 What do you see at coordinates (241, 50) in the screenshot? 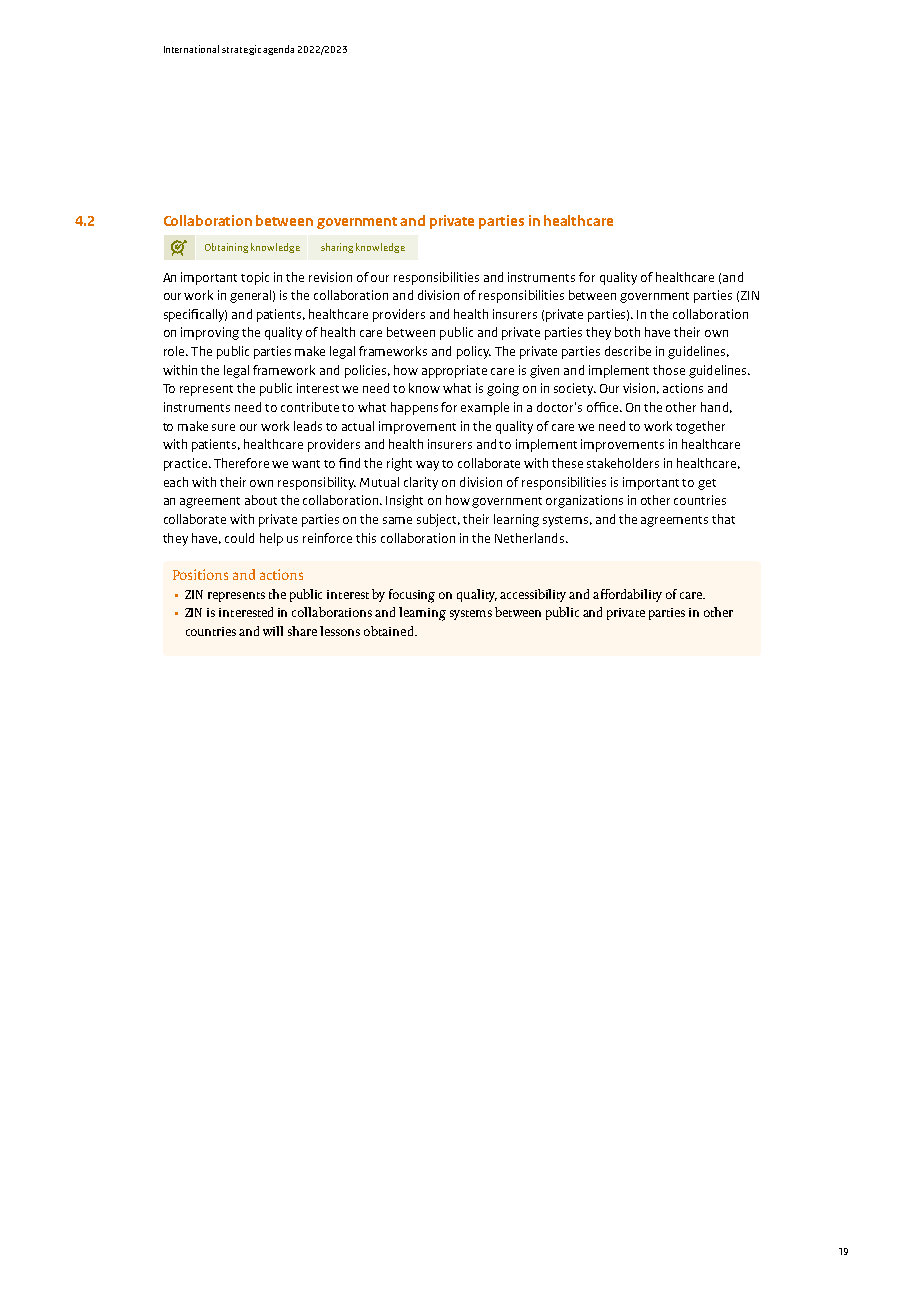
I see `strategic` at bounding box center [241, 50].
